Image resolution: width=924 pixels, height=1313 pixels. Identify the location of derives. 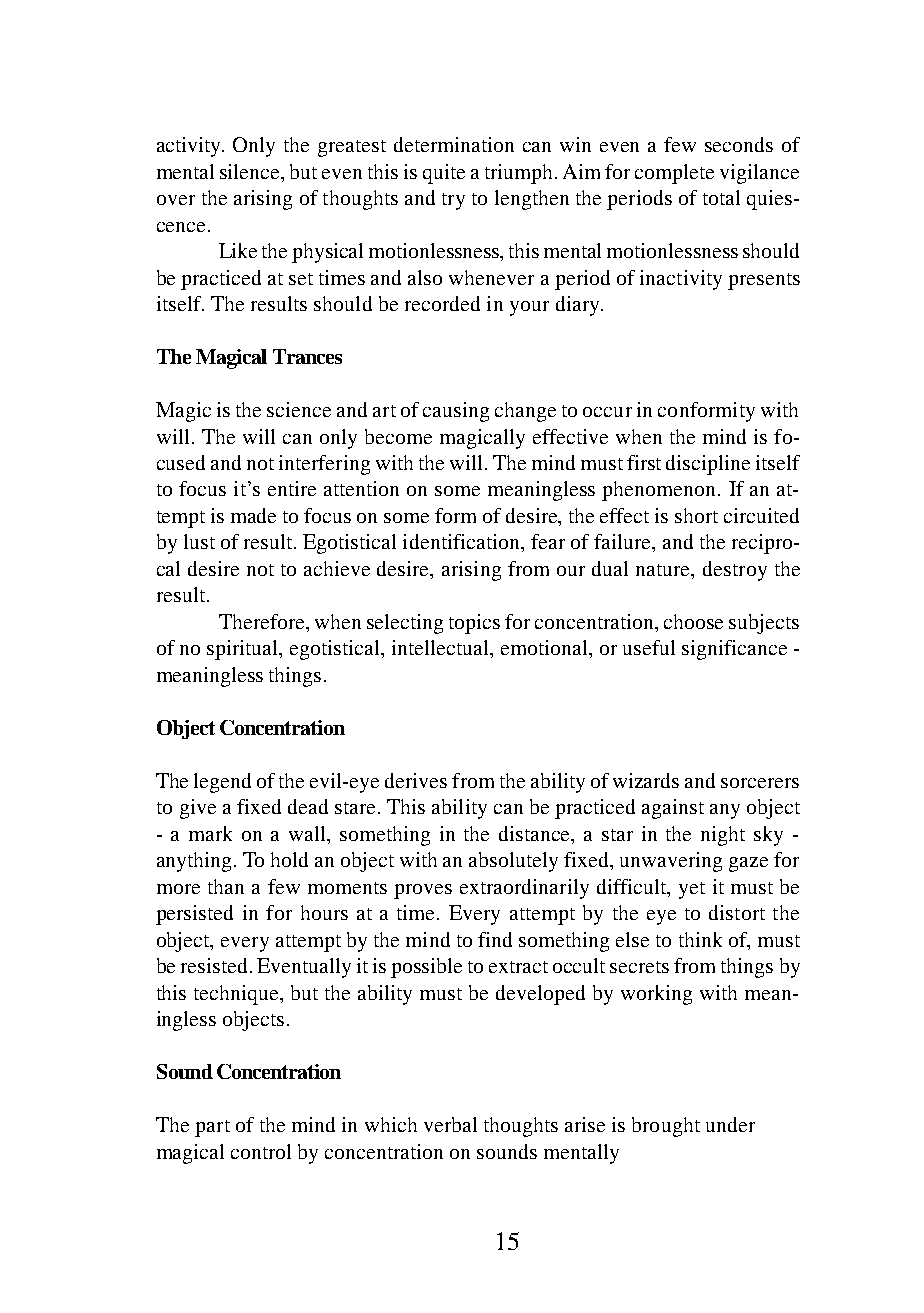
(416, 780).
